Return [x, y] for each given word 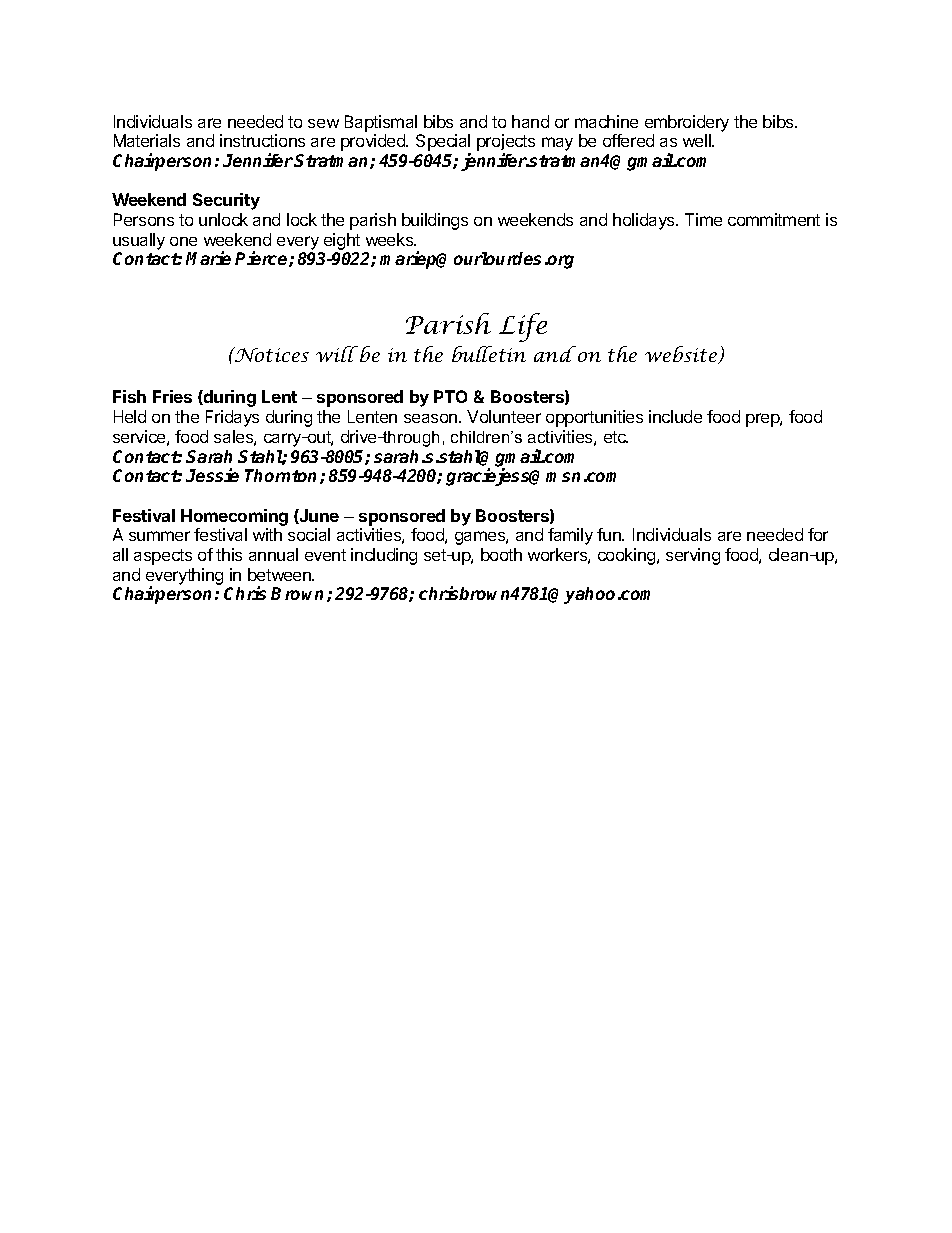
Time [703, 219]
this [229, 554]
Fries [172, 396]
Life [523, 327]
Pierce [262, 259]
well [698, 140]
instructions [262, 140]
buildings [435, 221]
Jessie [212, 475]
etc [616, 437]
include [675, 416]
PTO [450, 396]
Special [443, 144]
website [682, 355]
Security [226, 201]
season [432, 418]
